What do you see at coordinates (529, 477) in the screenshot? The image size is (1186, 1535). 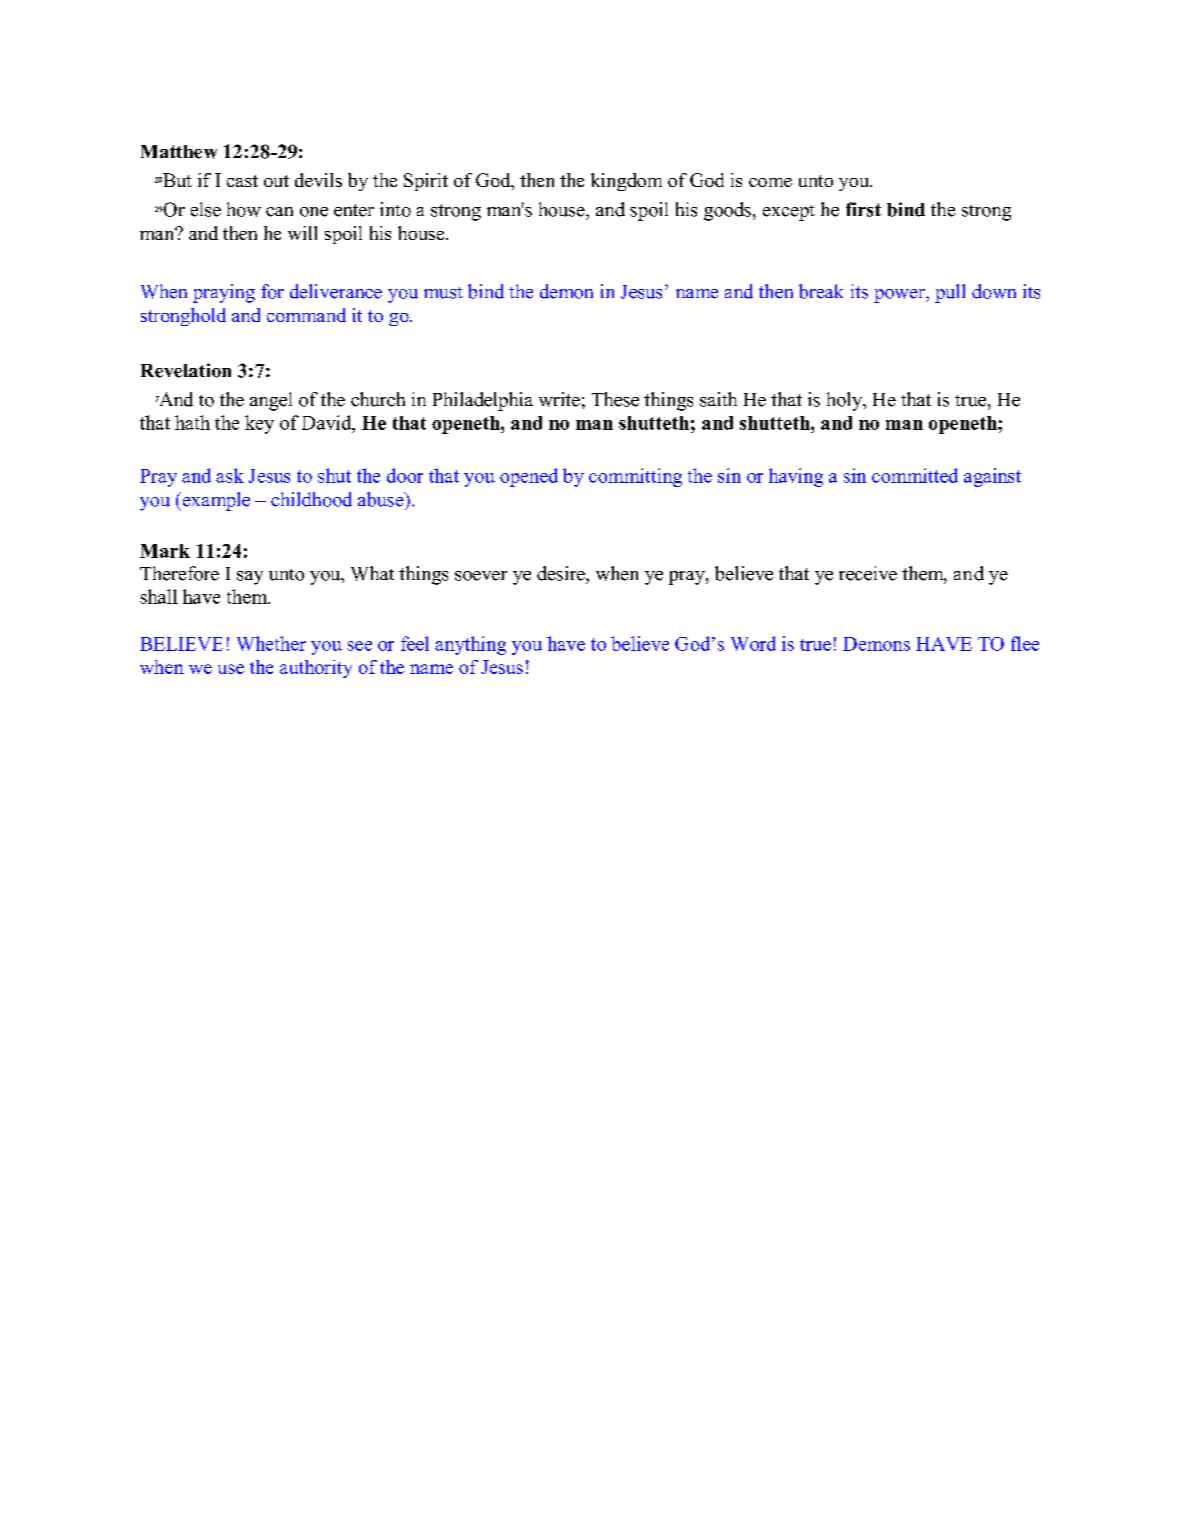 I see `opened` at bounding box center [529, 477].
